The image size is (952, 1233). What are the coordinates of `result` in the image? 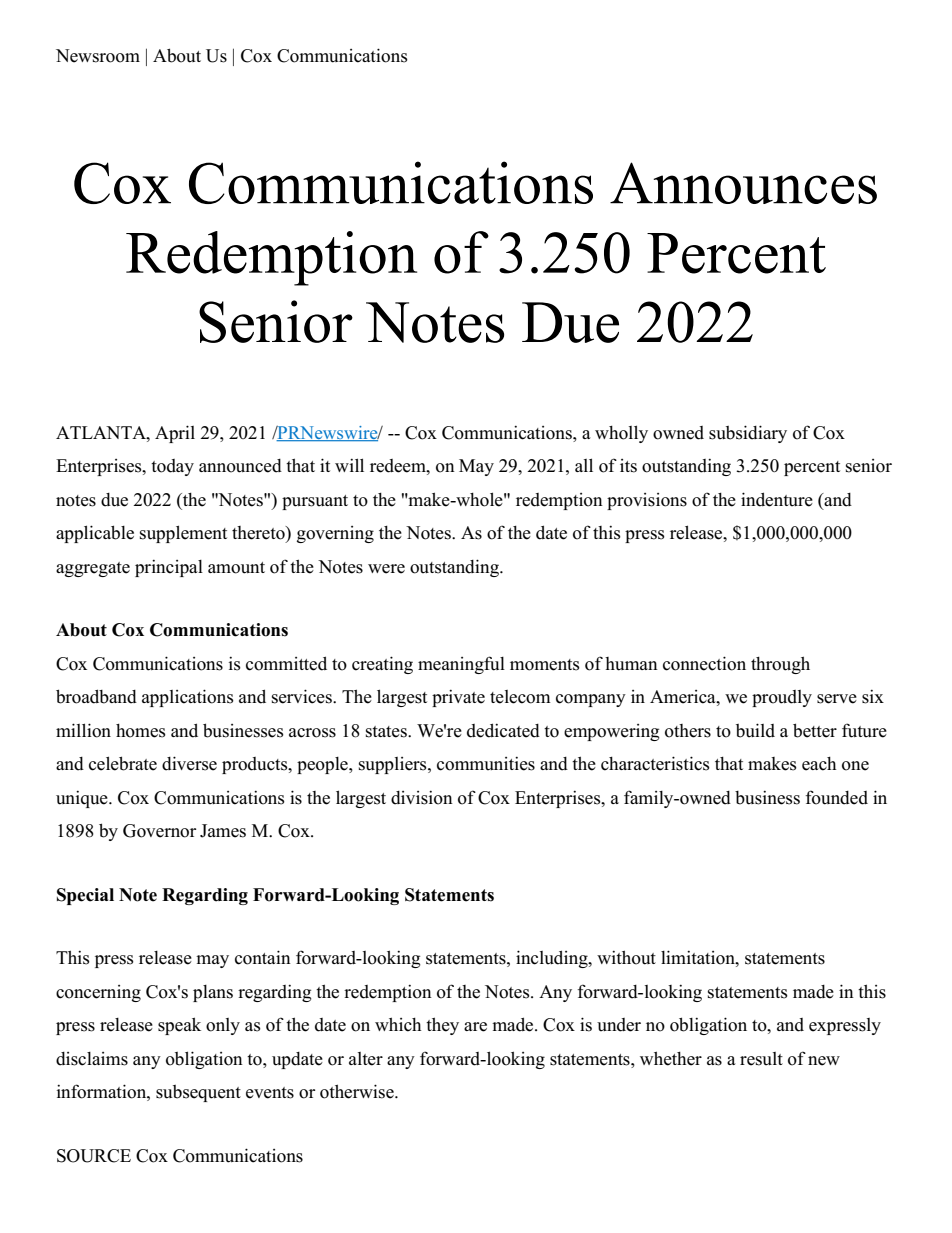 It's located at (761, 1059).
